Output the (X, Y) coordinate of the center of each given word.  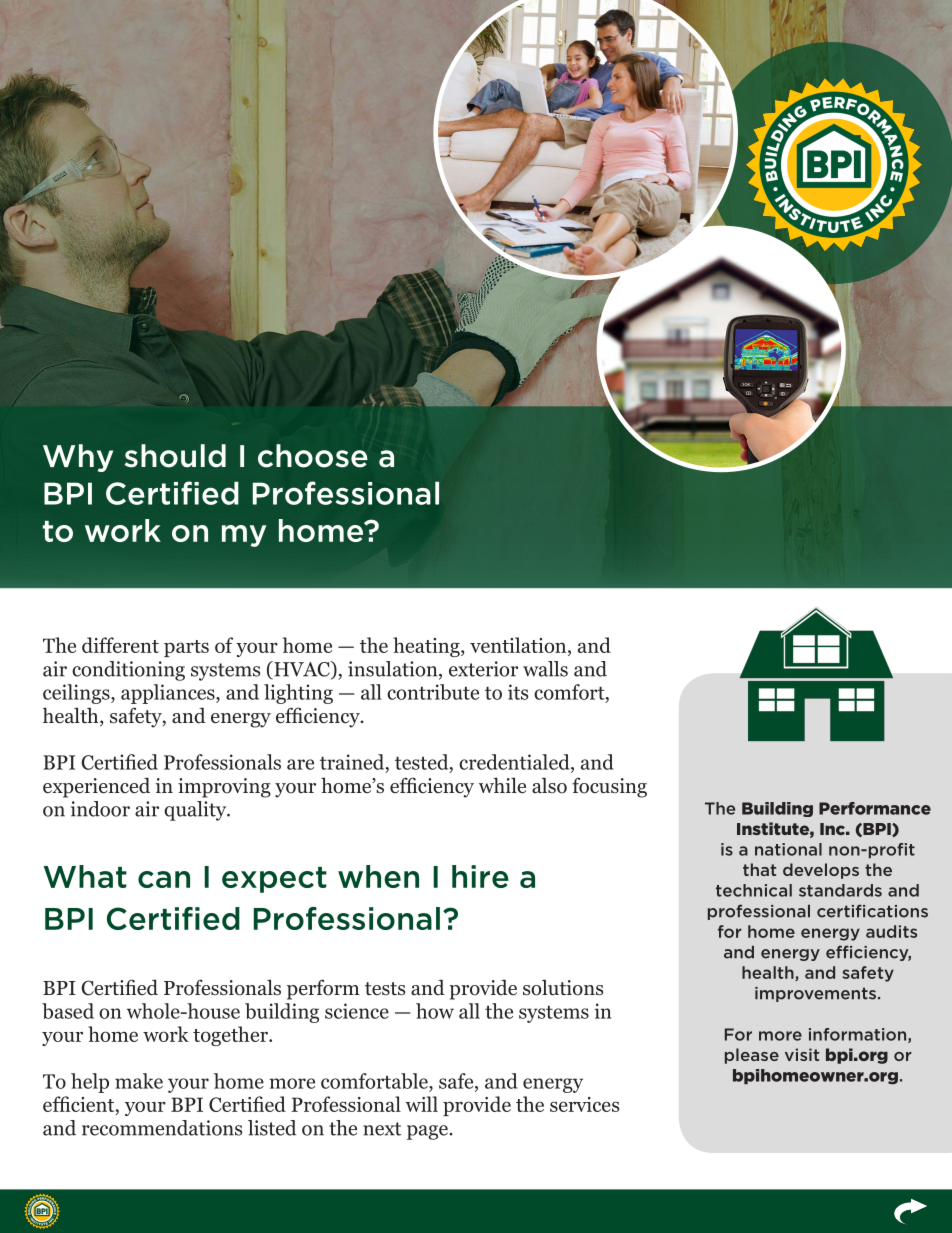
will (422, 1104)
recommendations (162, 1128)
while (502, 785)
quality (196, 811)
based (68, 1011)
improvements (815, 994)
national (788, 849)
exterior (483, 669)
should (175, 456)
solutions (563, 987)
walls (545, 669)
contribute (433, 692)
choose (313, 456)
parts (186, 648)
